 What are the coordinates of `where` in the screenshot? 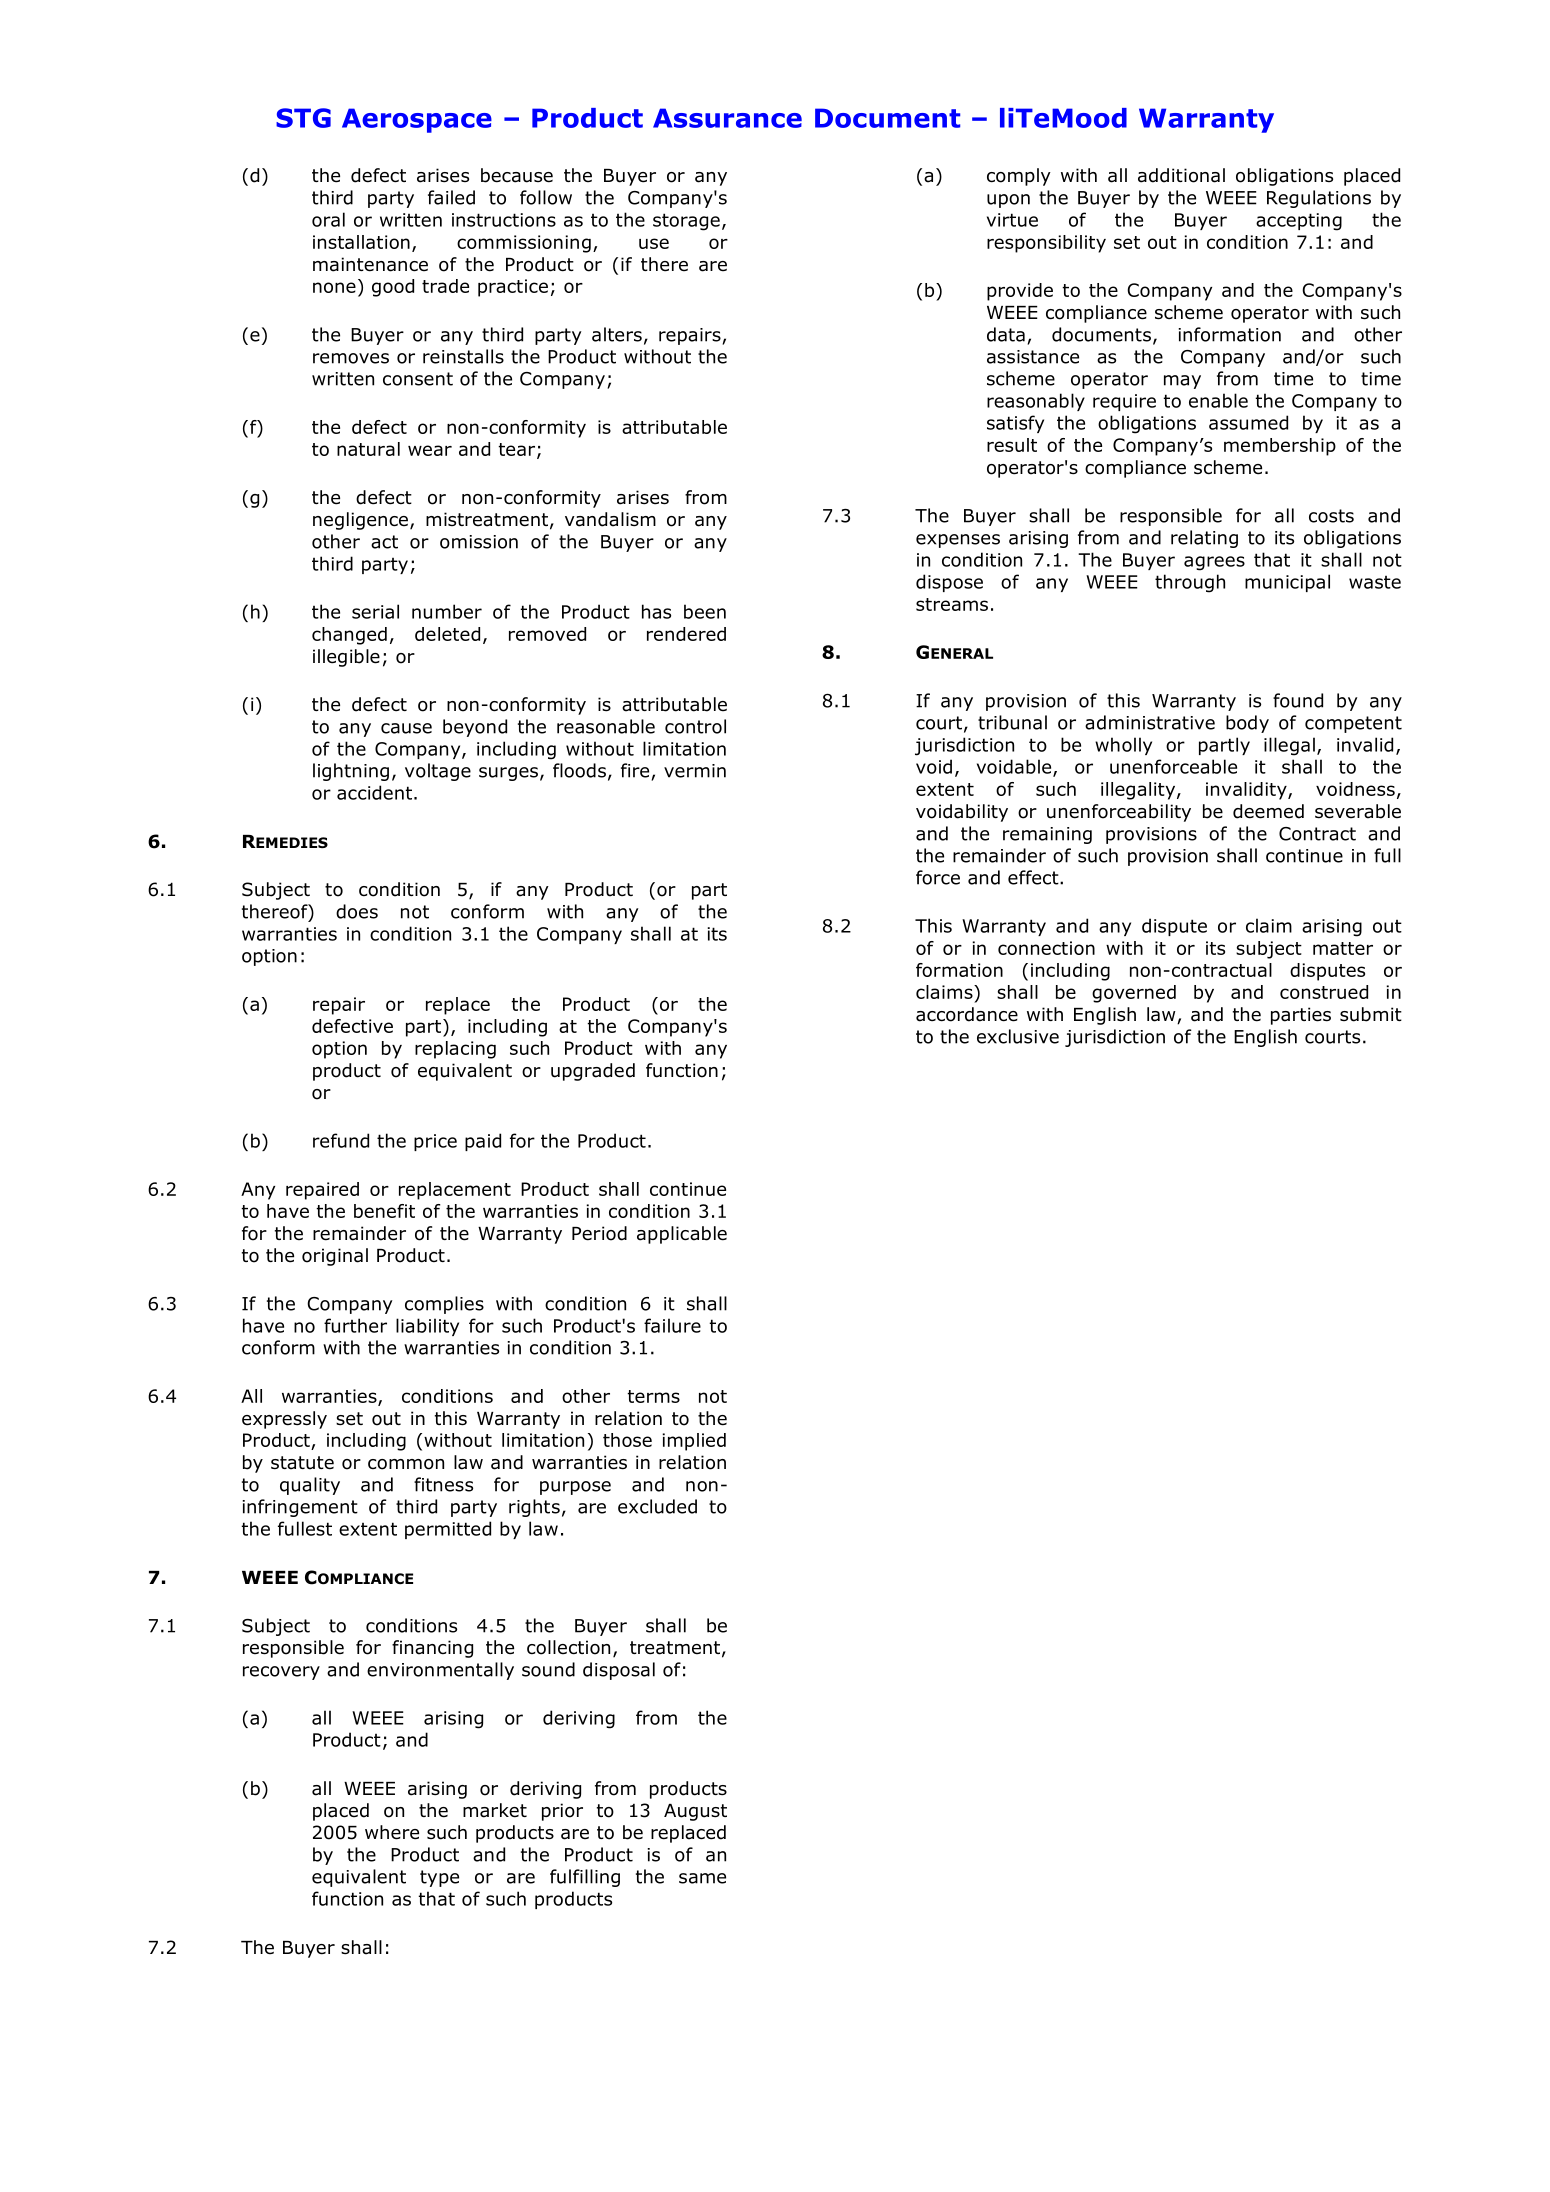 It's located at (392, 1832).
